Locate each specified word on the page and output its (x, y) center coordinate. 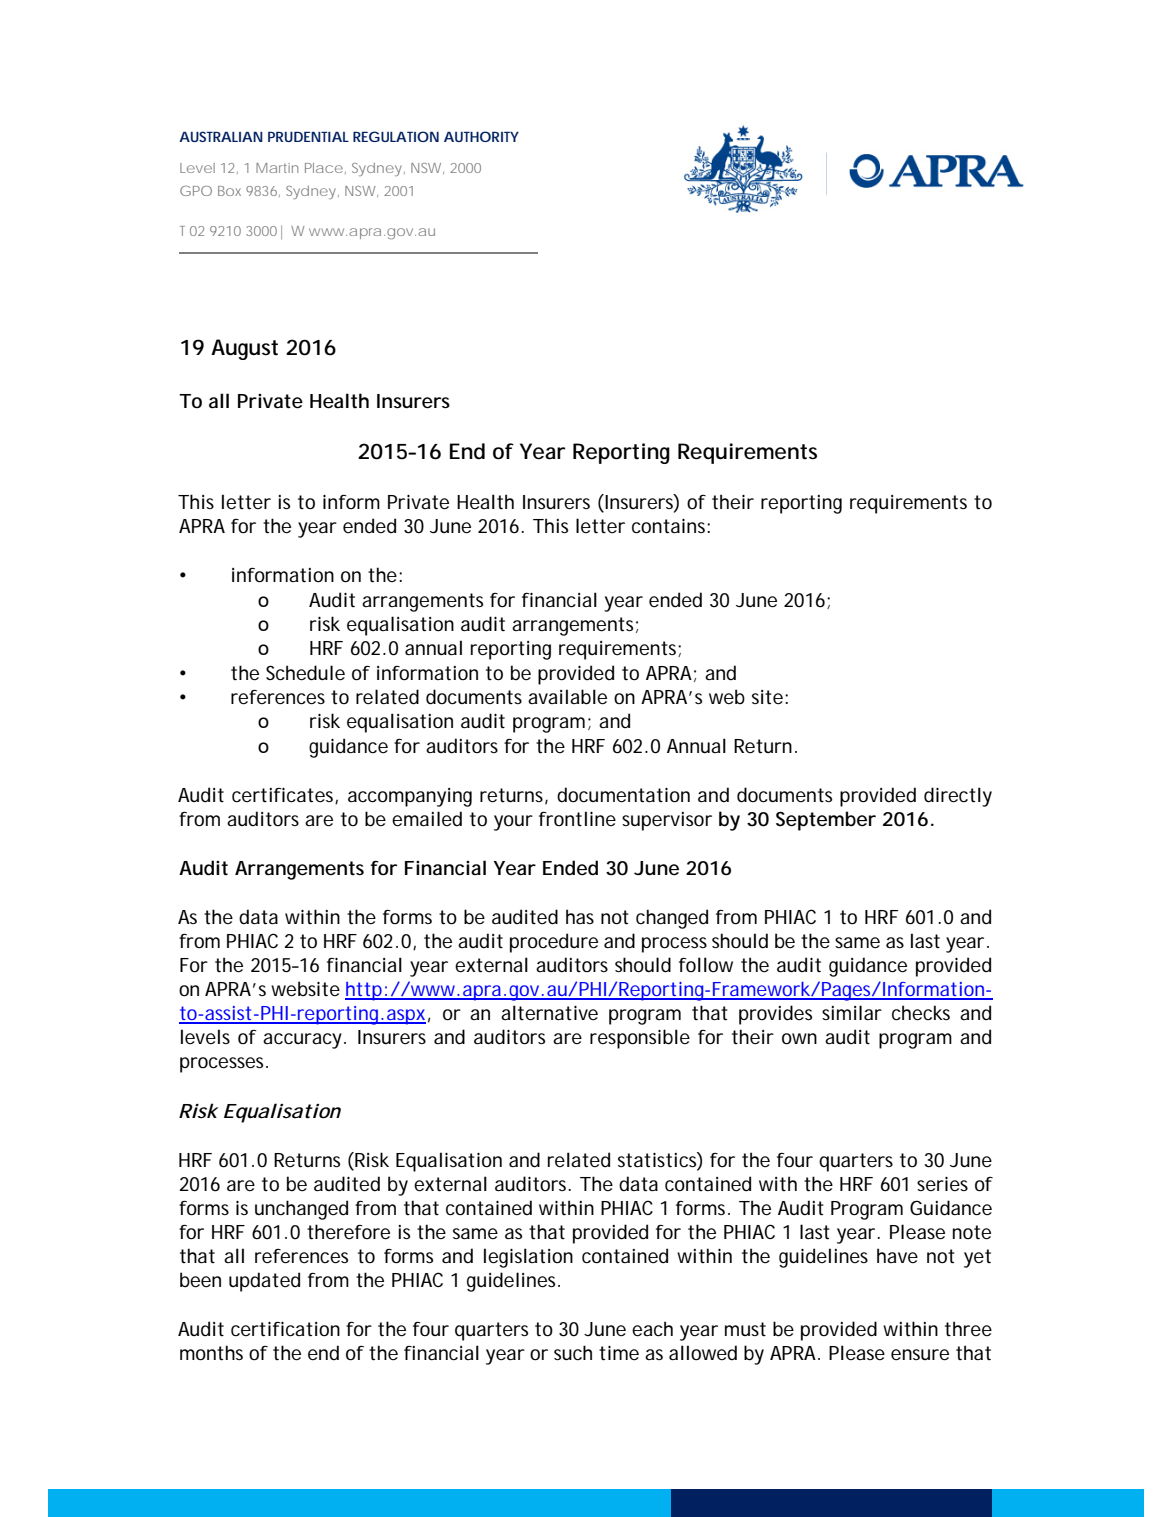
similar (852, 1012)
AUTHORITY (481, 136)
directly (958, 797)
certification (285, 1329)
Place (324, 168)
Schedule (305, 673)
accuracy (302, 1041)
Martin (277, 168)
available (567, 697)
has (580, 916)
